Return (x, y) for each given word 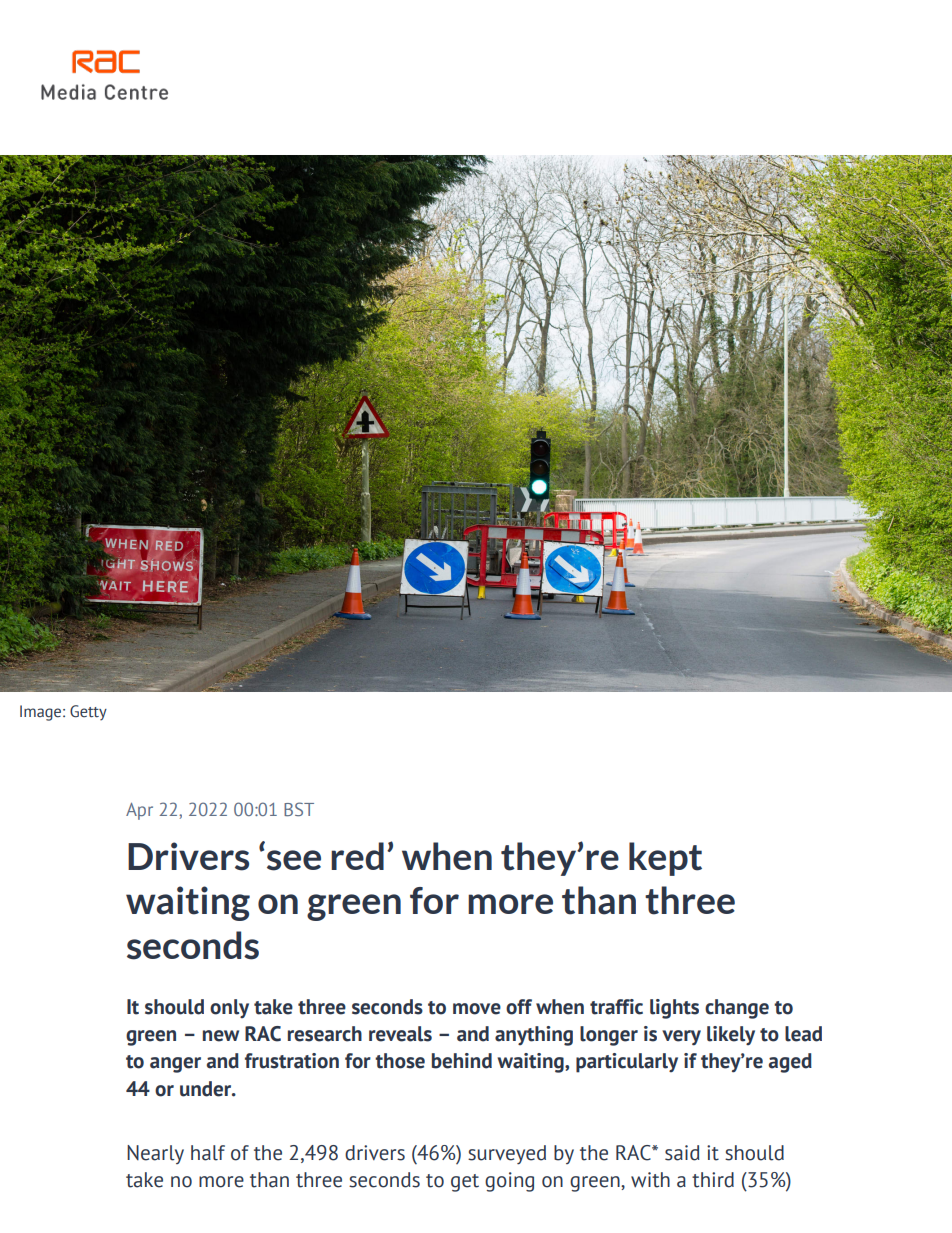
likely (731, 1035)
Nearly (155, 1154)
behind (462, 1061)
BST (299, 809)
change (737, 1009)
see (294, 860)
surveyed (507, 1155)
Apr (139, 811)
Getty (88, 713)
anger (175, 1065)
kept (665, 859)
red (357, 856)
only (229, 1008)
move (477, 1009)
